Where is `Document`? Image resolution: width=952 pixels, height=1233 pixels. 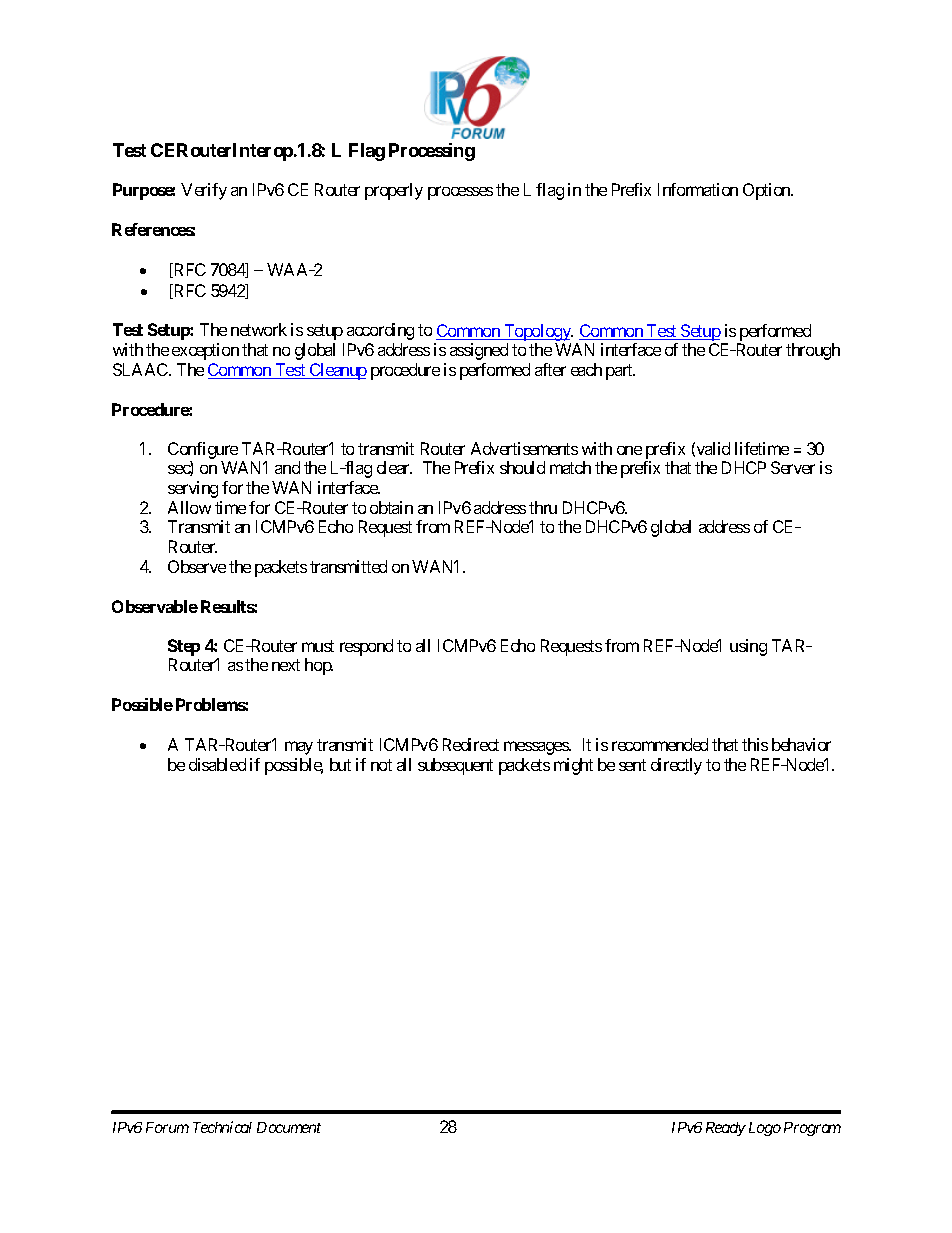 Document is located at coordinates (289, 1127).
